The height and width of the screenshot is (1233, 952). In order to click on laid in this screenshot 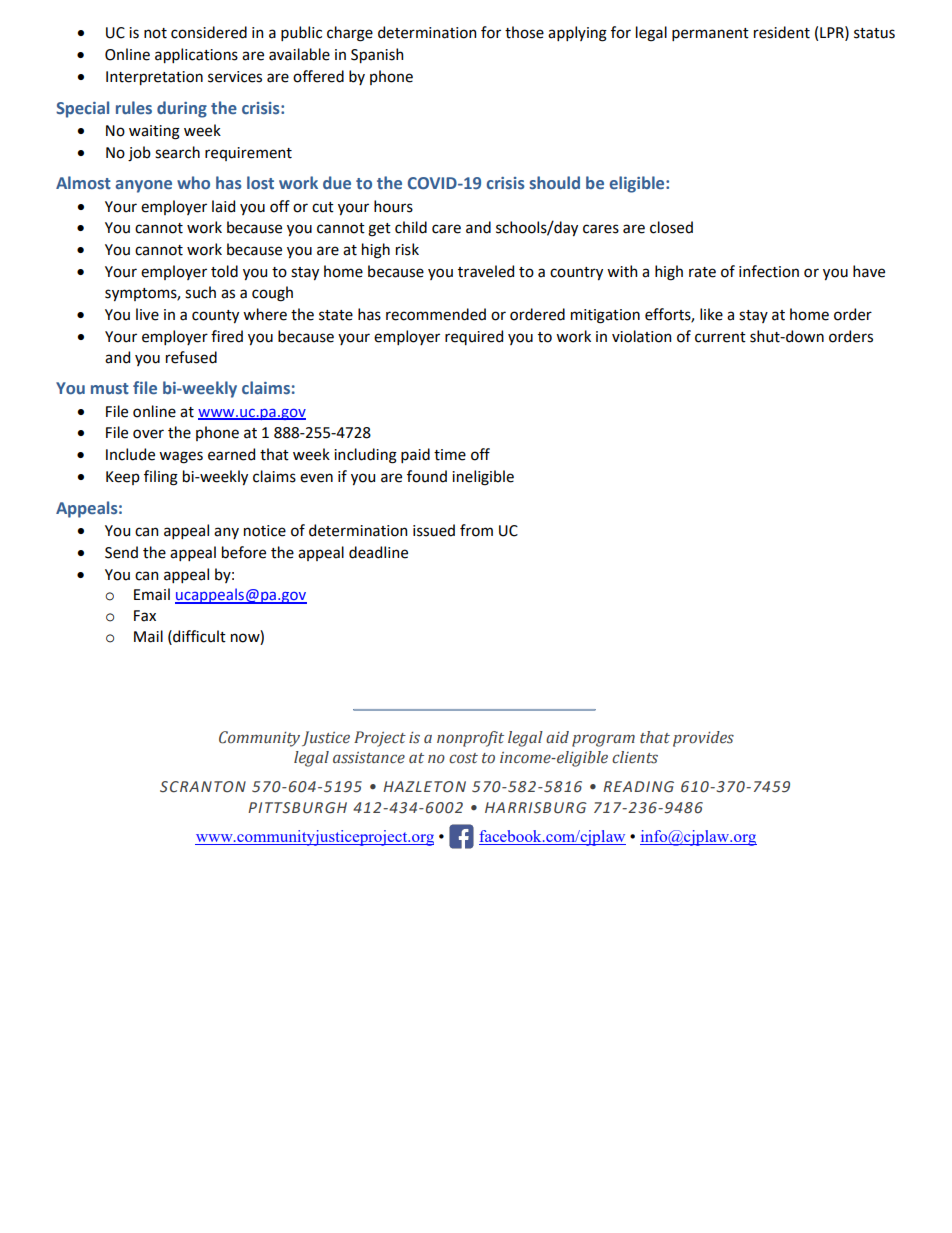, I will do `click(223, 206)`.
